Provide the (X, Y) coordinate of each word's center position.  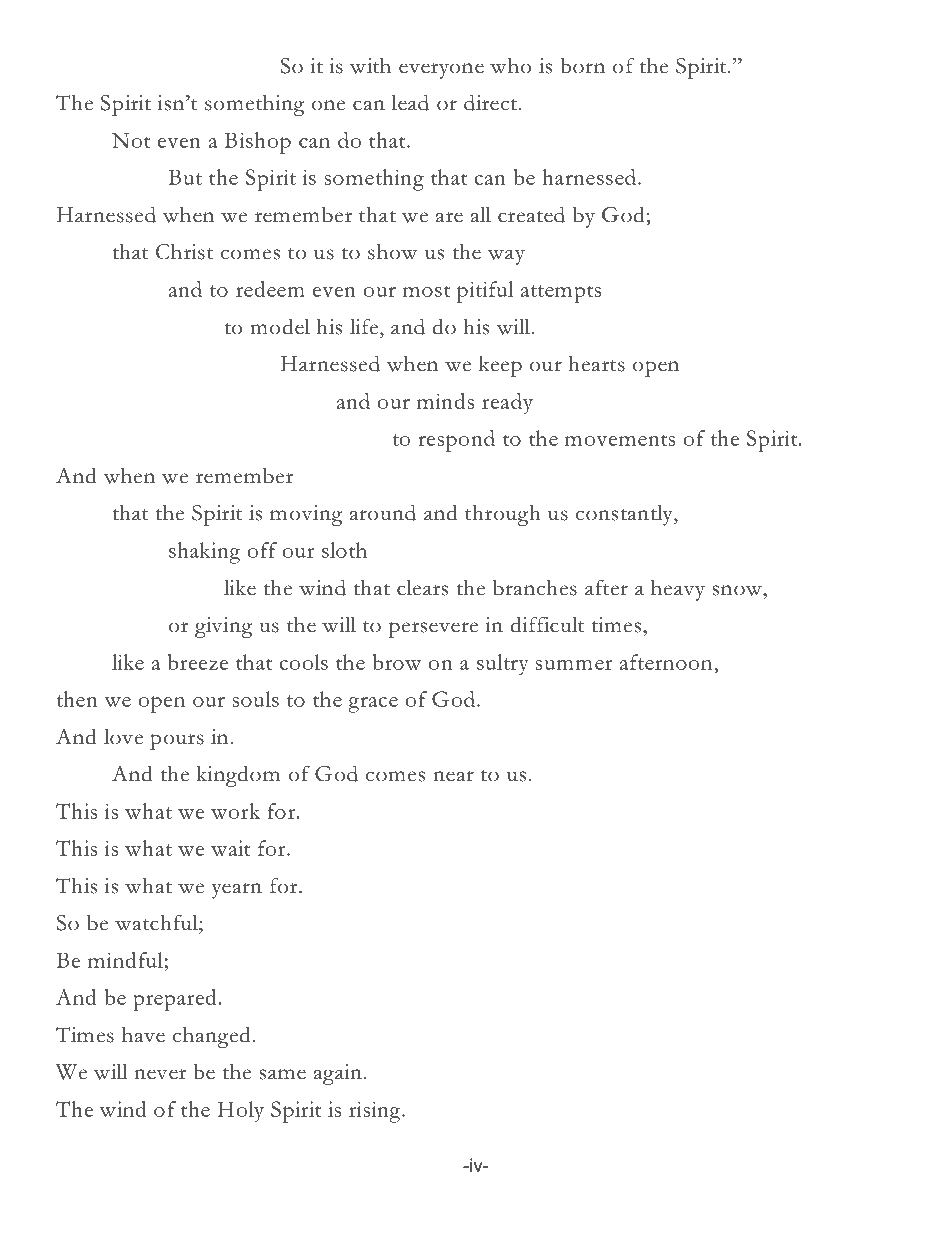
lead (410, 102)
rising (376, 1112)
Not (131, 140)
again (338, 1074)
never (160, 1074)
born (582, 65)
